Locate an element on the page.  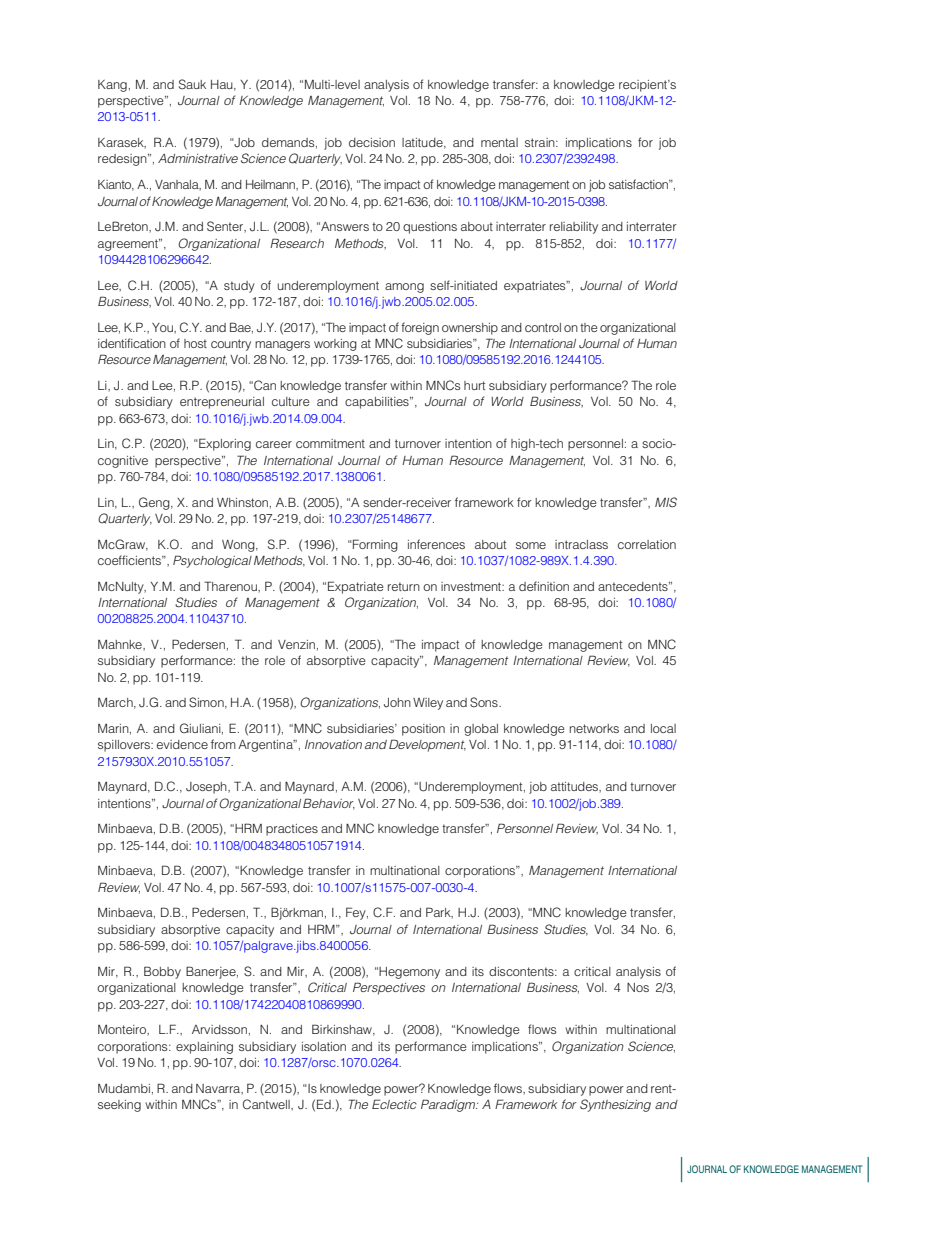
strain is located at coordinates (541, 142).
